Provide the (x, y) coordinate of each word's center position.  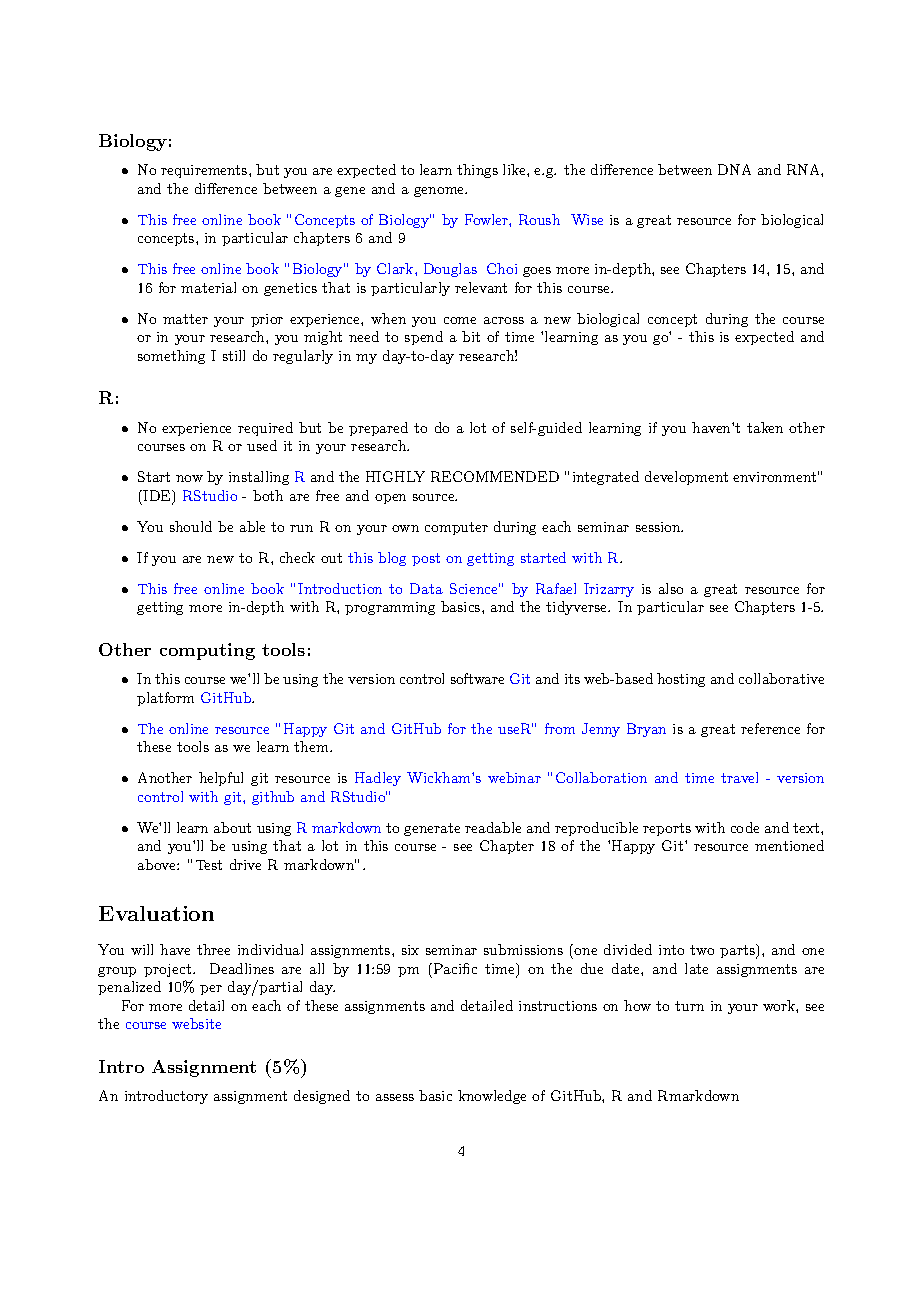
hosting (681, 680)
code (745, 827)
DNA (734, 169)
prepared (378, 429)
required (265, 429)
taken (765, 427)
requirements (205, 171)
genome (440, 192)
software (477, 678)
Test (209, 865)
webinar (514, 777)
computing (207, 651)
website (196, 1023)
